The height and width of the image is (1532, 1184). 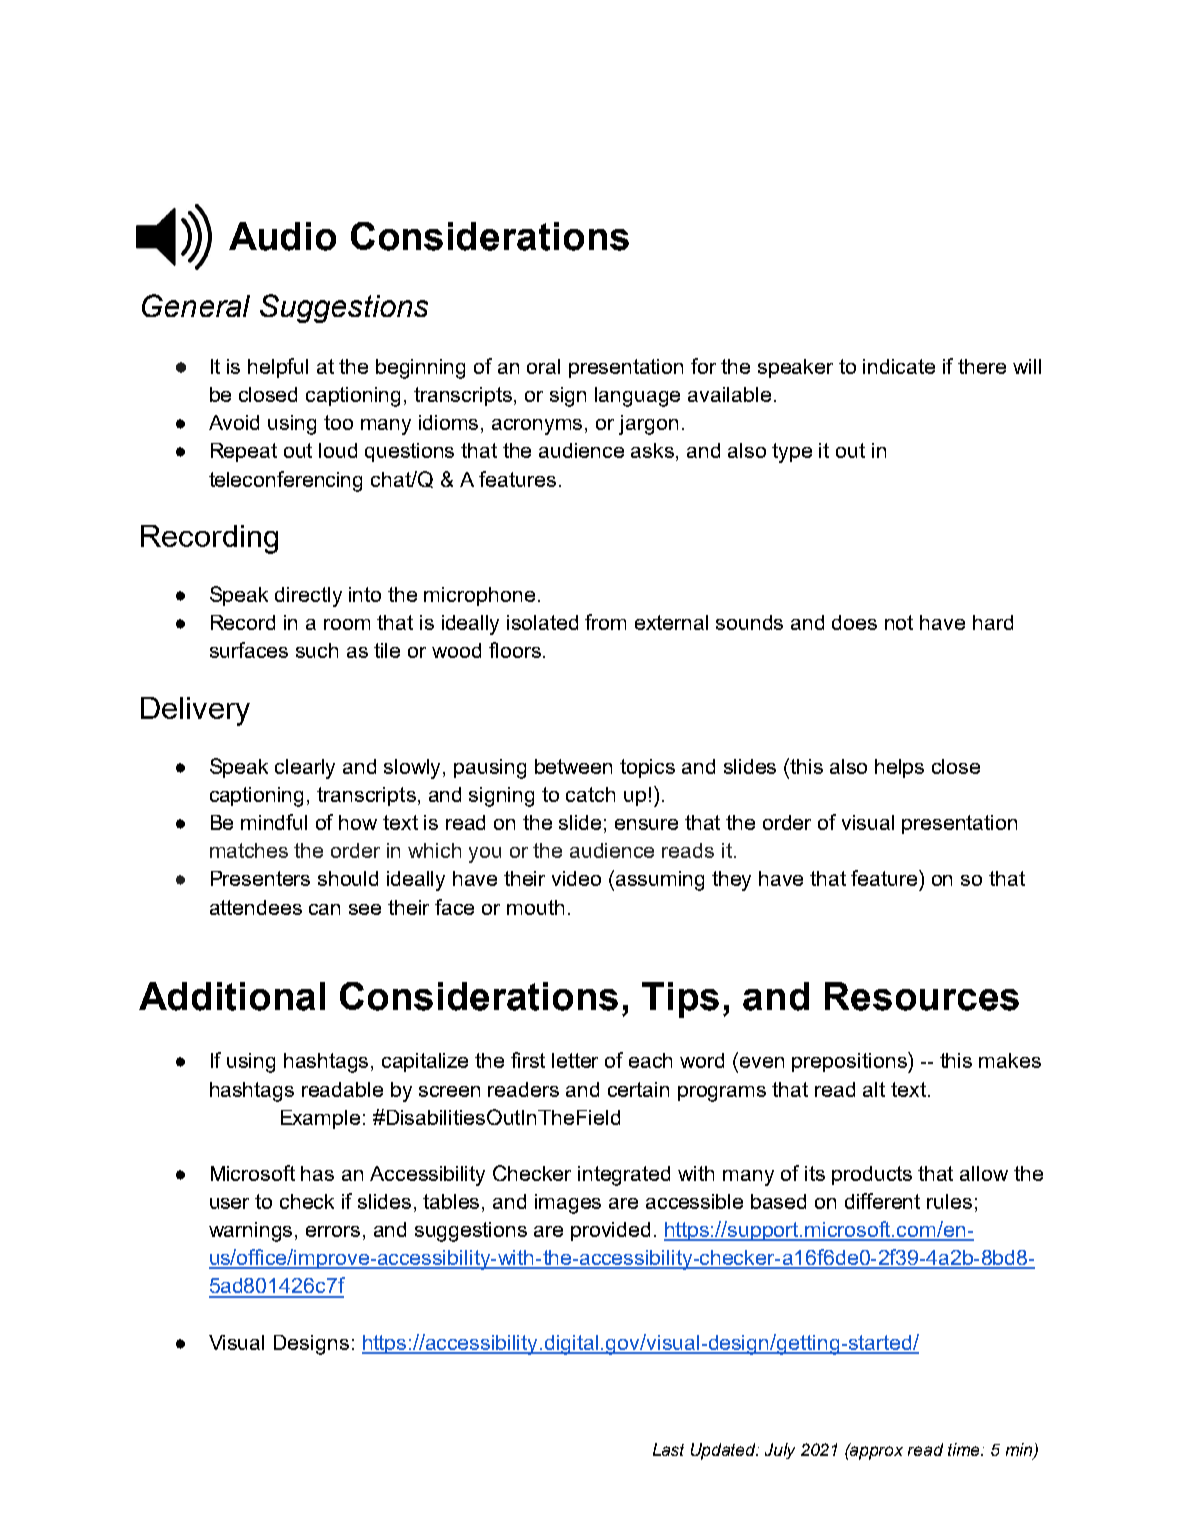 I want to click on indicate, so click(x=899, y=366).
